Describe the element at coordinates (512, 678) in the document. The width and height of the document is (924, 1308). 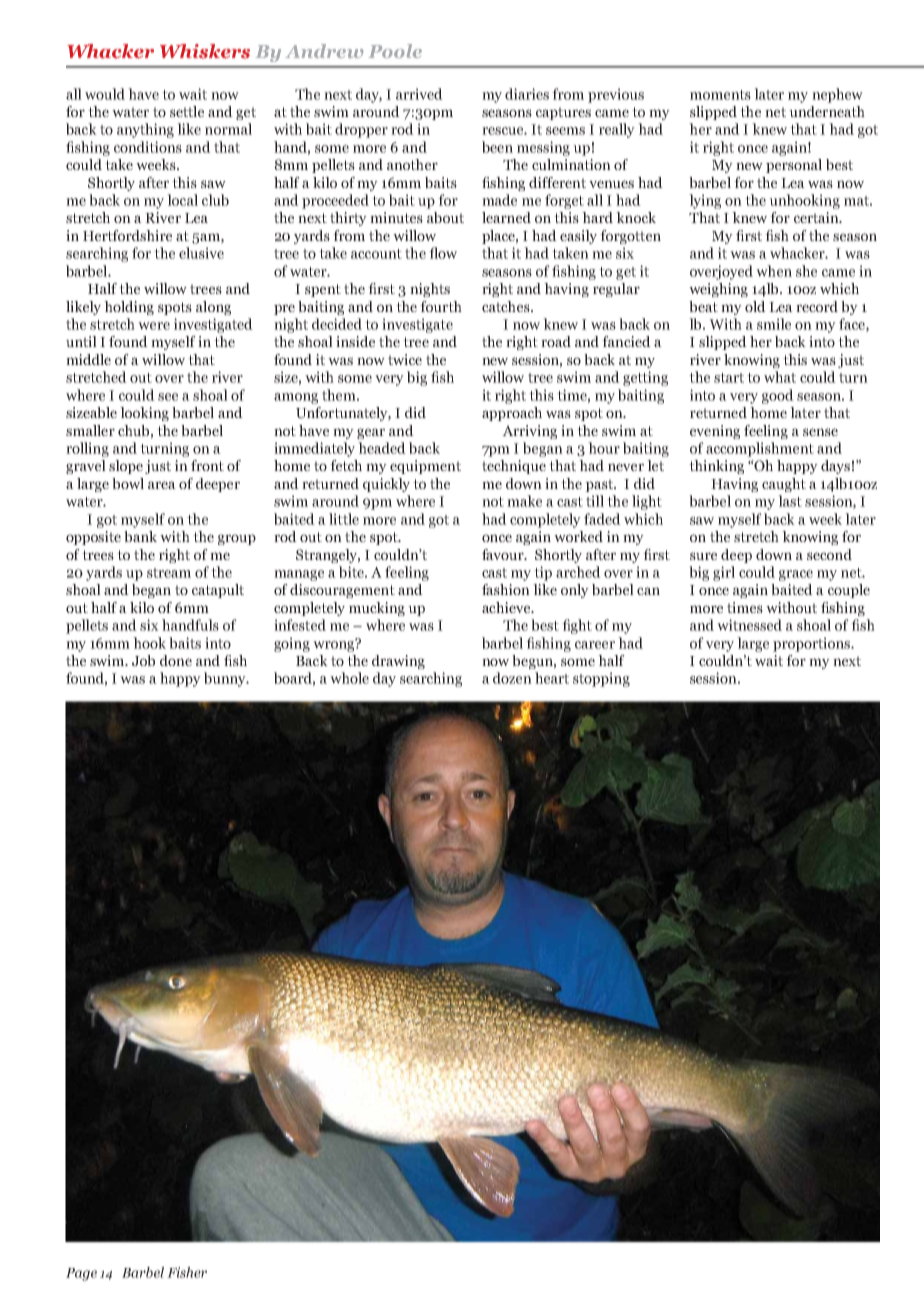
I see `dozen` at that location.
